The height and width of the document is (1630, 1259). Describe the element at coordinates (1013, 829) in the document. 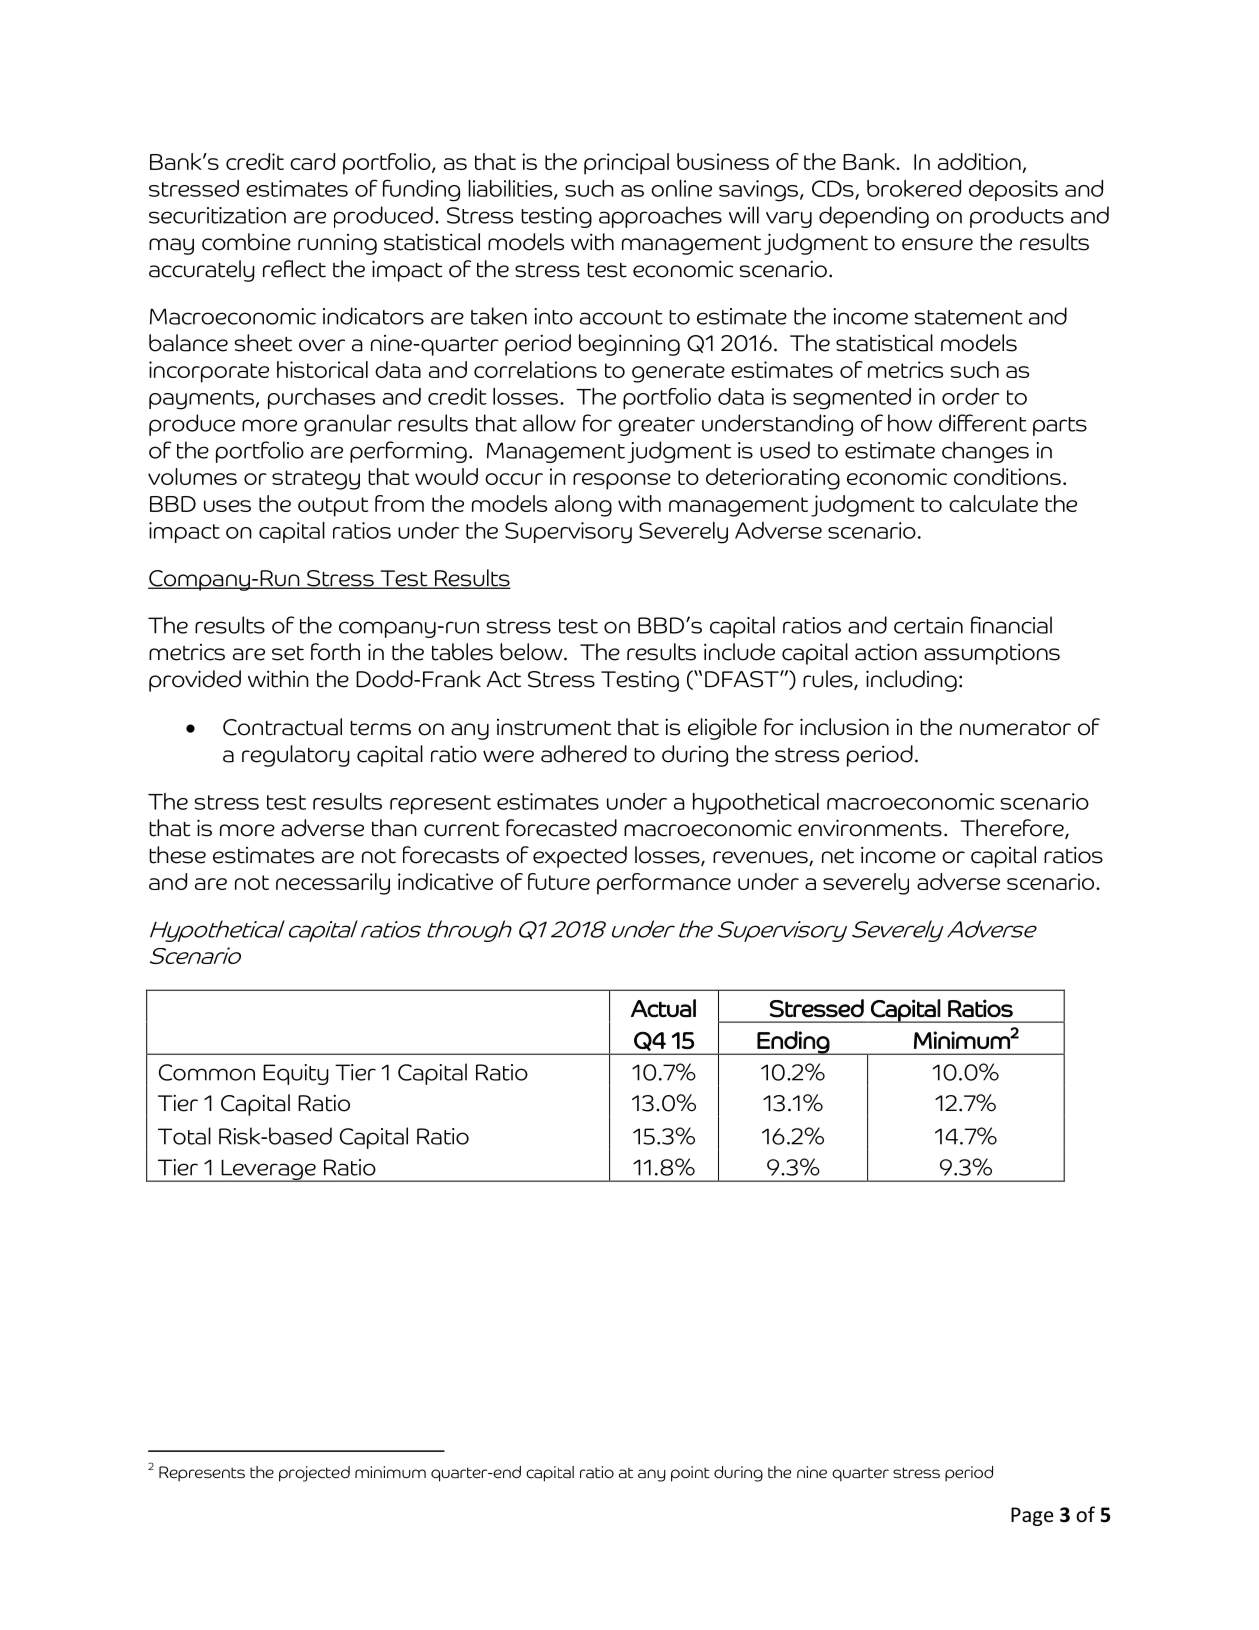

I see `Therefore` at that location.
